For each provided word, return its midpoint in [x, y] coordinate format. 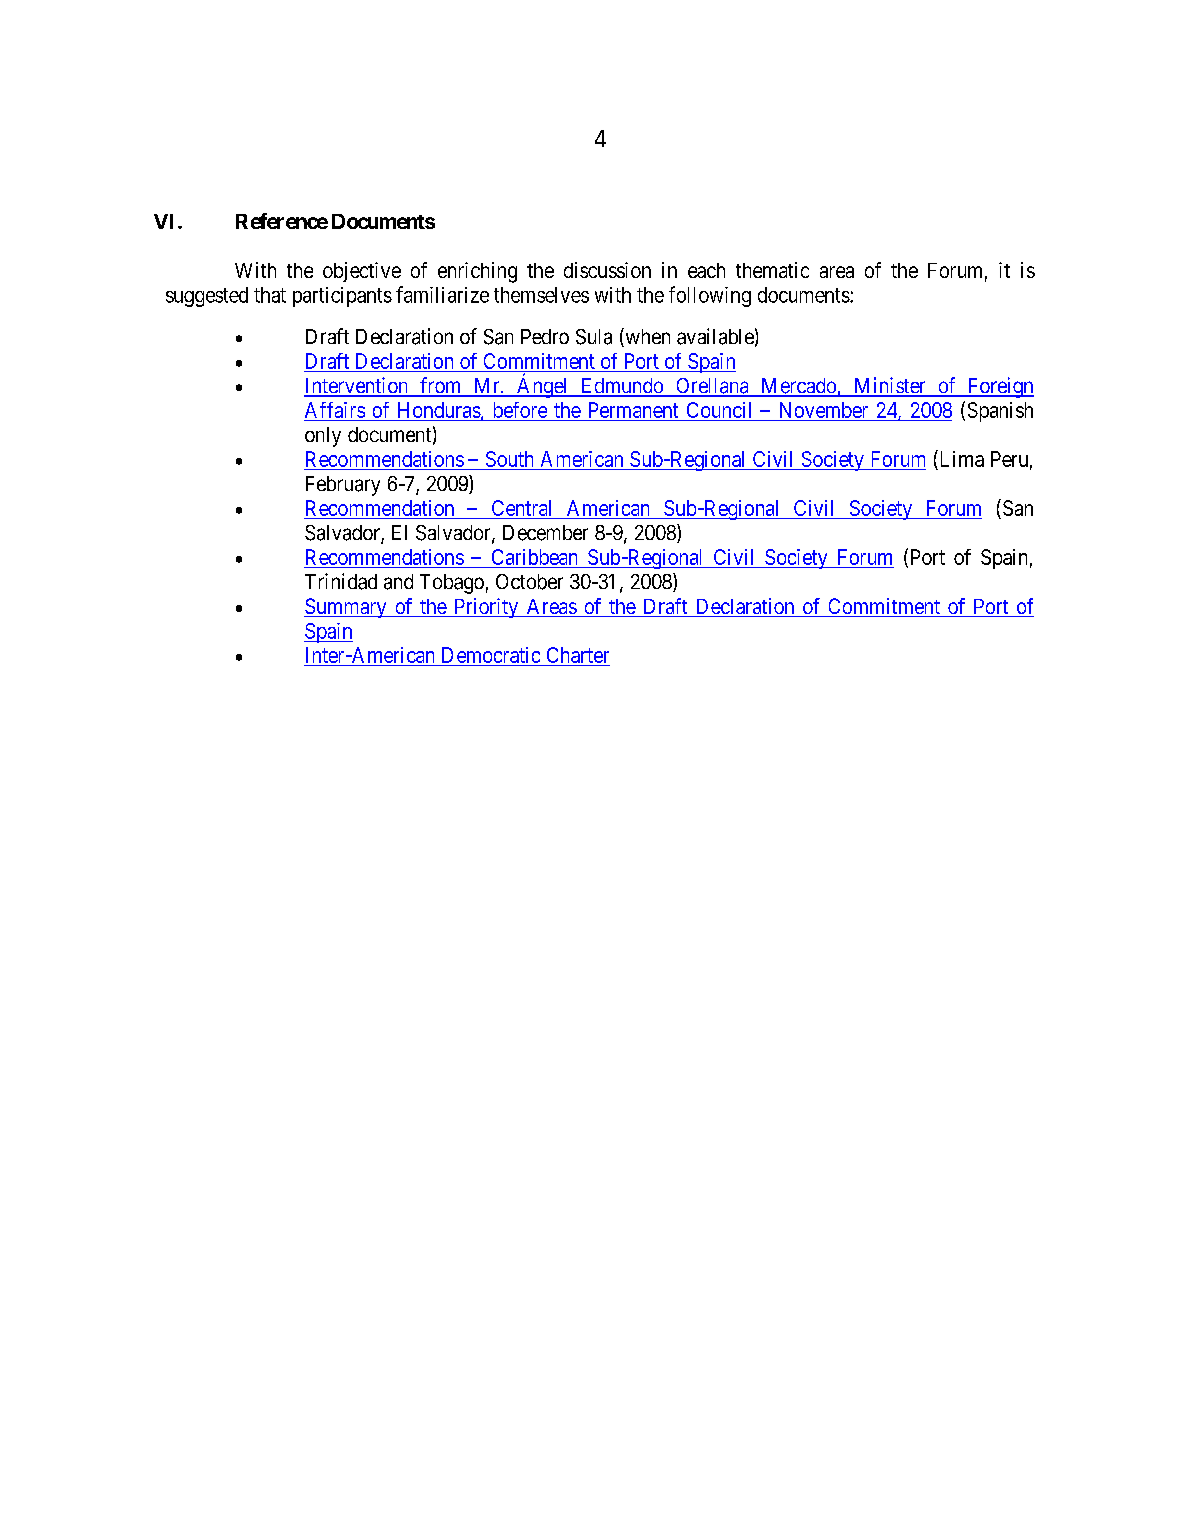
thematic [772, 270]
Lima [960, 458]
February [343, 486]
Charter [577, 656]
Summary [346, 608]
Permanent [633, 410]
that [270, 295]
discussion [607, 270]
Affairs [335, 410]
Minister [890, 386]
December [545, 533]
